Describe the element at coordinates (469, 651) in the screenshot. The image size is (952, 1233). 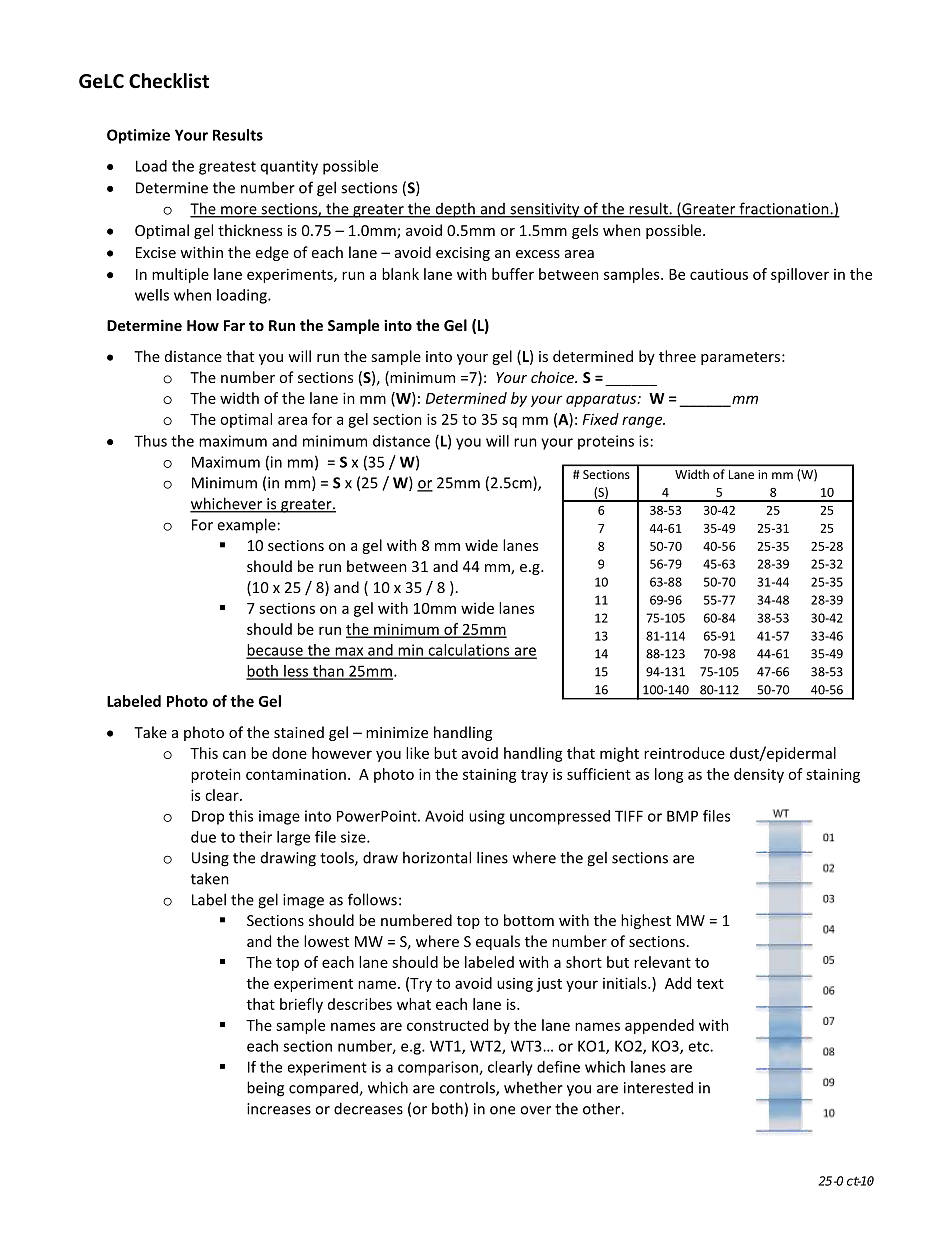
I see `calculations` at that location.
